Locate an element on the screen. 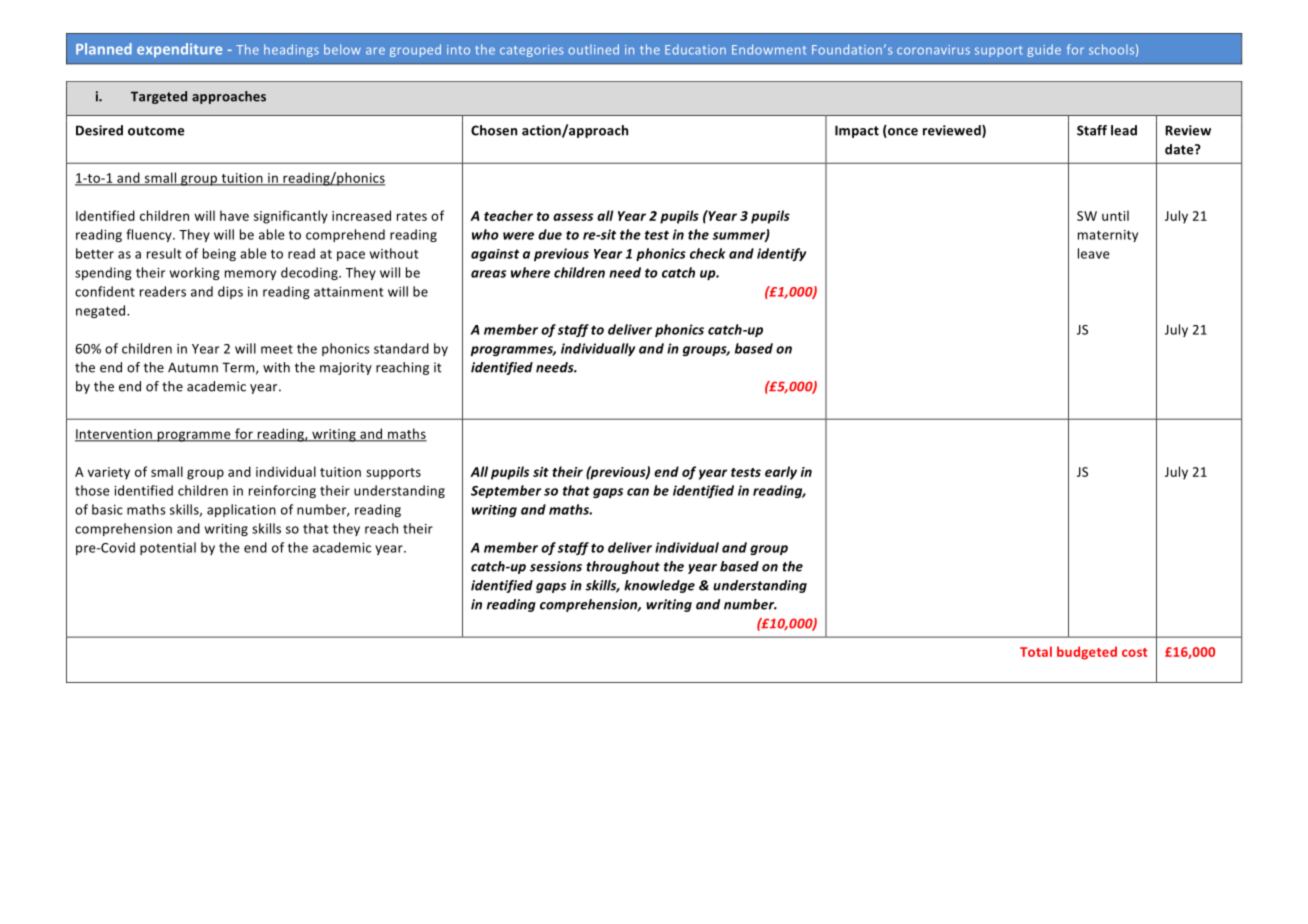 The height and width of the screenshot is (924, 1308). guide is located at coordinates (1044, 50).
